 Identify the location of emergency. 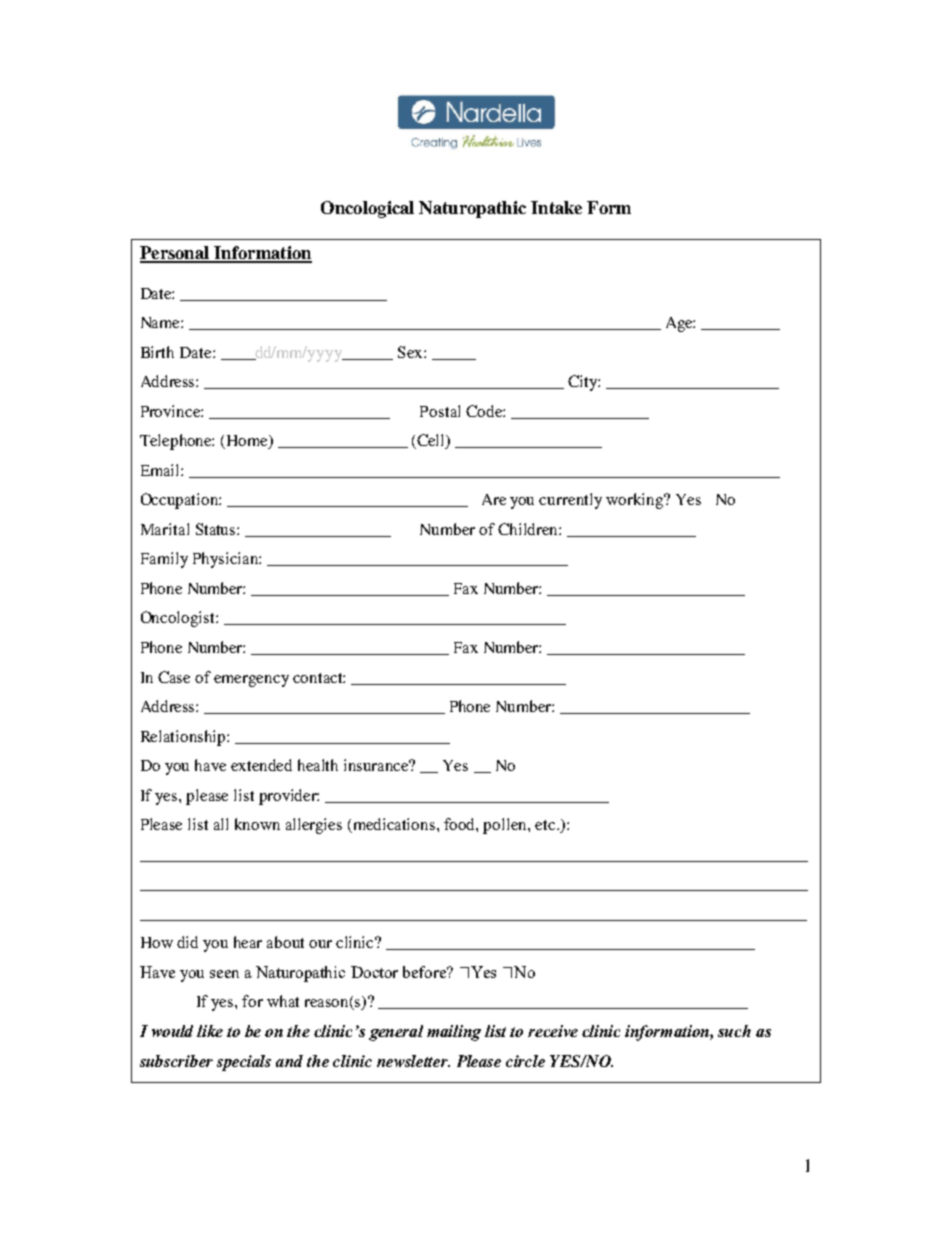
(251, 681).
